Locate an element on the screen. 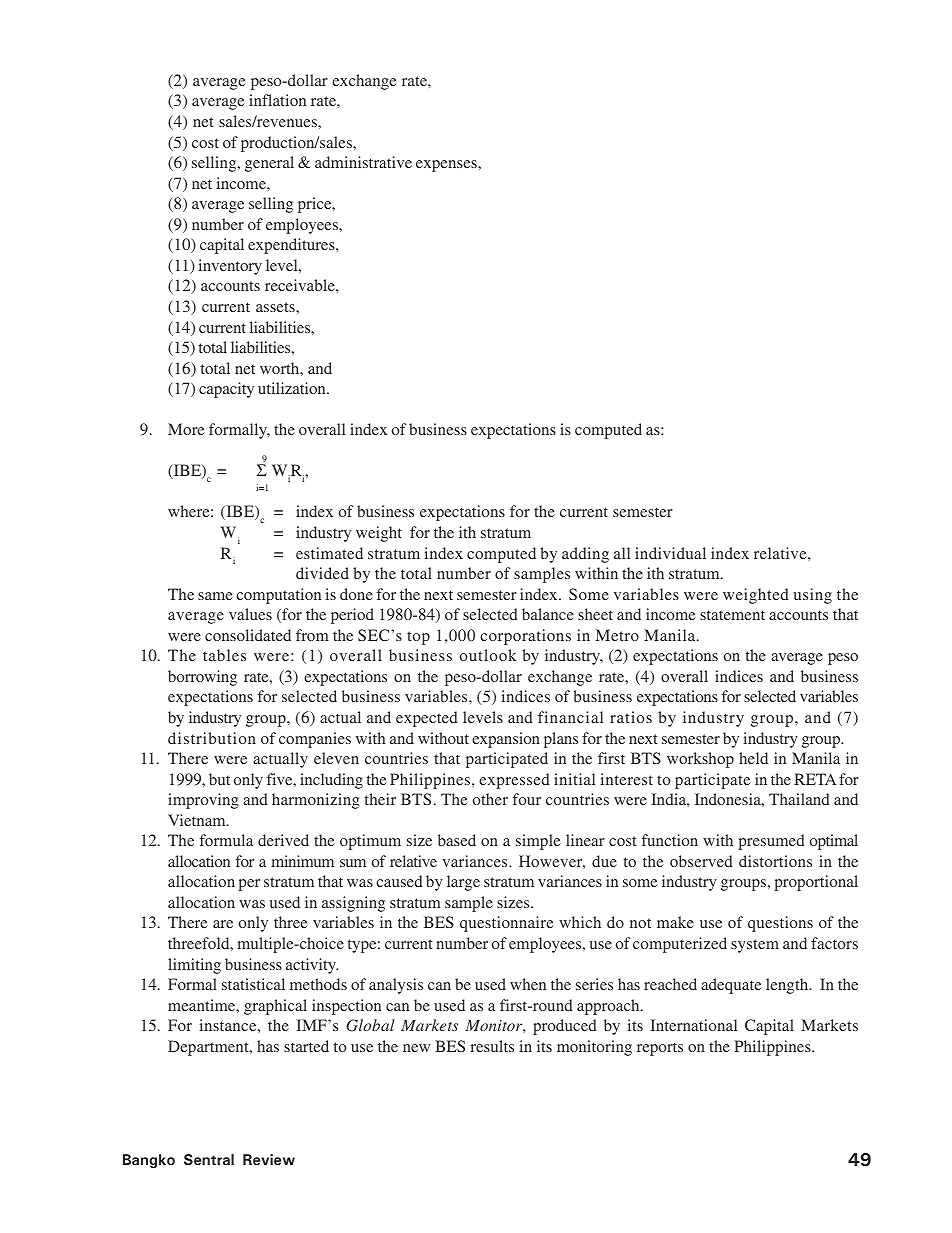 The height and width of the screenshot is (1233, 952). Review is located at coordinates (269, 1159).
